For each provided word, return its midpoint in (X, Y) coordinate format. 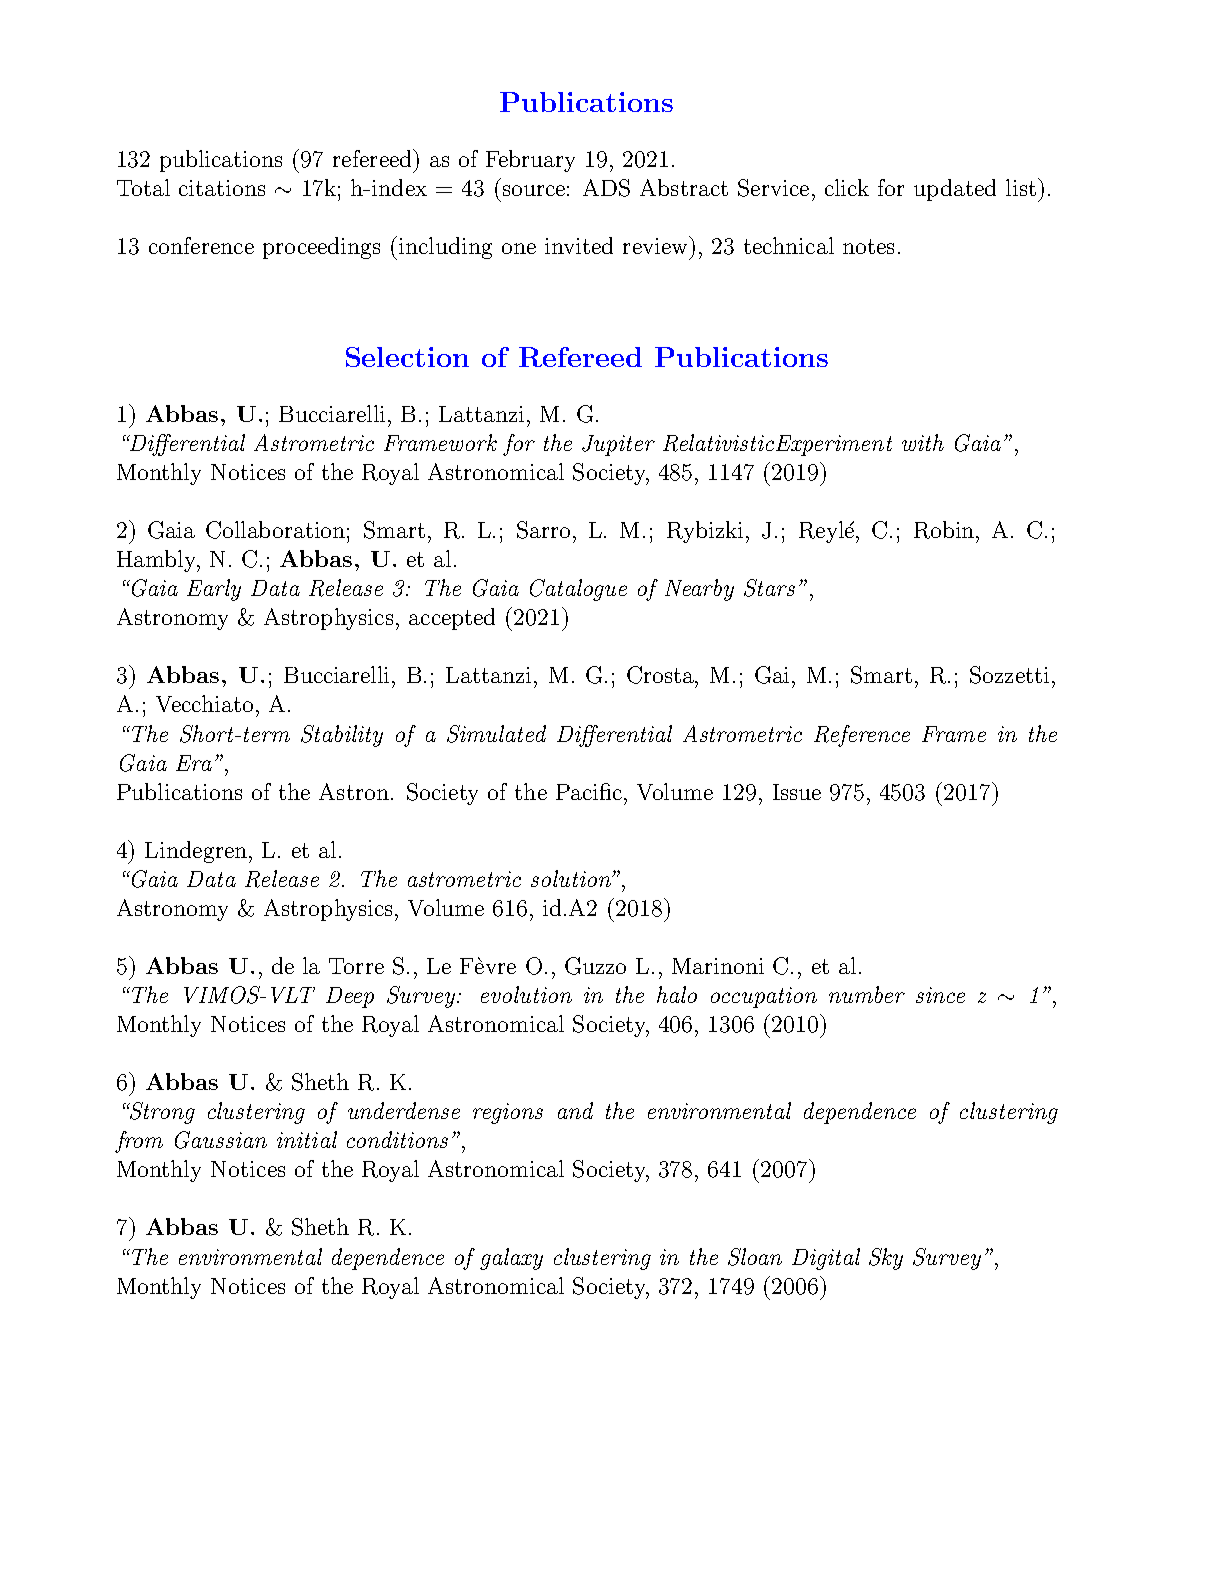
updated (955, 190)
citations (222, 188)
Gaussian (221, 1140)
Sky (886, 1259)
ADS (606, 188)
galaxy (511, 1259)
